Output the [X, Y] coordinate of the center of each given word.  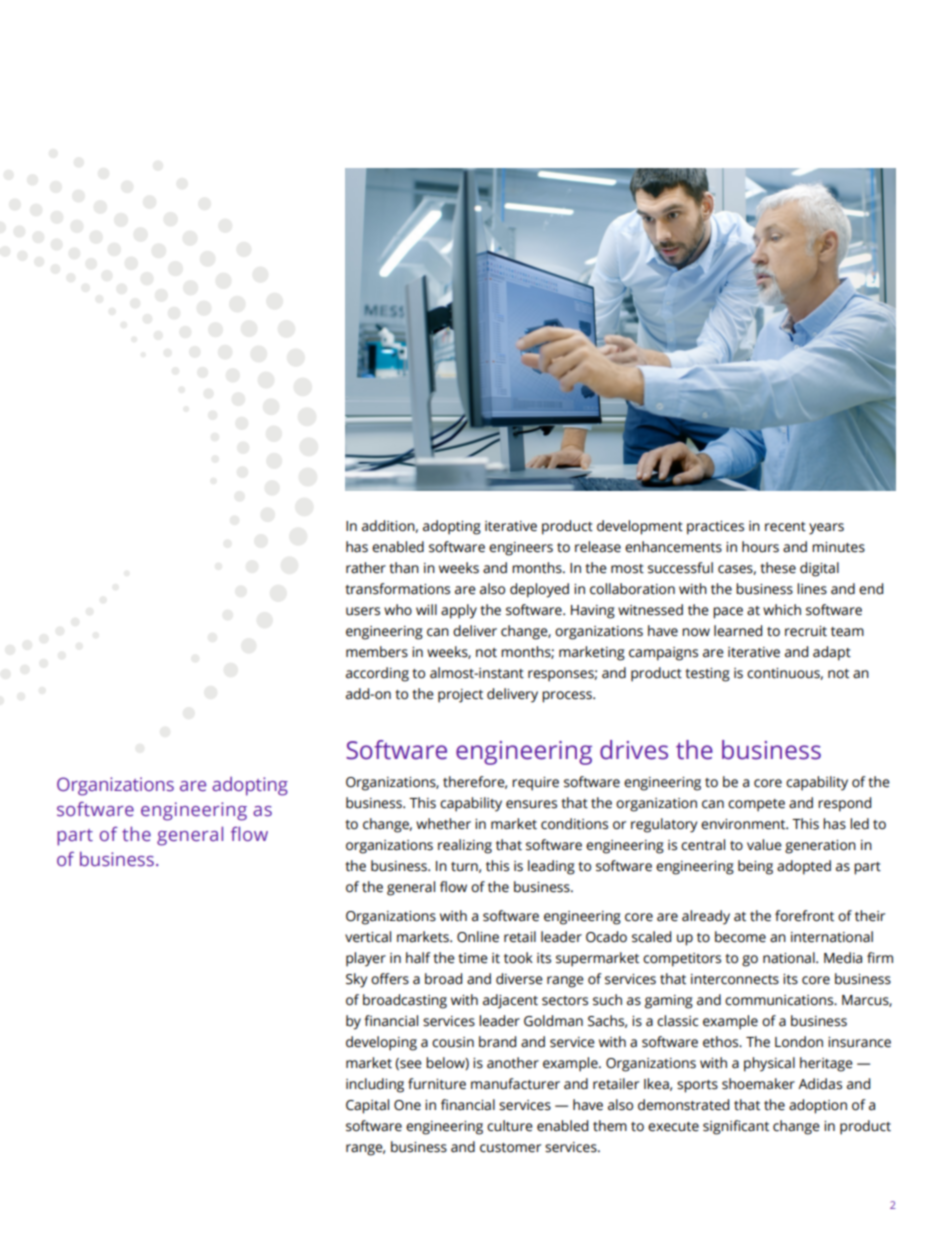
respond [844, 804]
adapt [832, 653]
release [598, 547]
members [377, 652]
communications [780, 1000]
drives [634, 750]
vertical [368, 937]
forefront [804, 916]
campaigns [663, 654]
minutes [838, 547]
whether [443, 824]
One [407, 1105]
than [404, 568]
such [607, 1000]
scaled [651, 937]
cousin [453, 1042]
